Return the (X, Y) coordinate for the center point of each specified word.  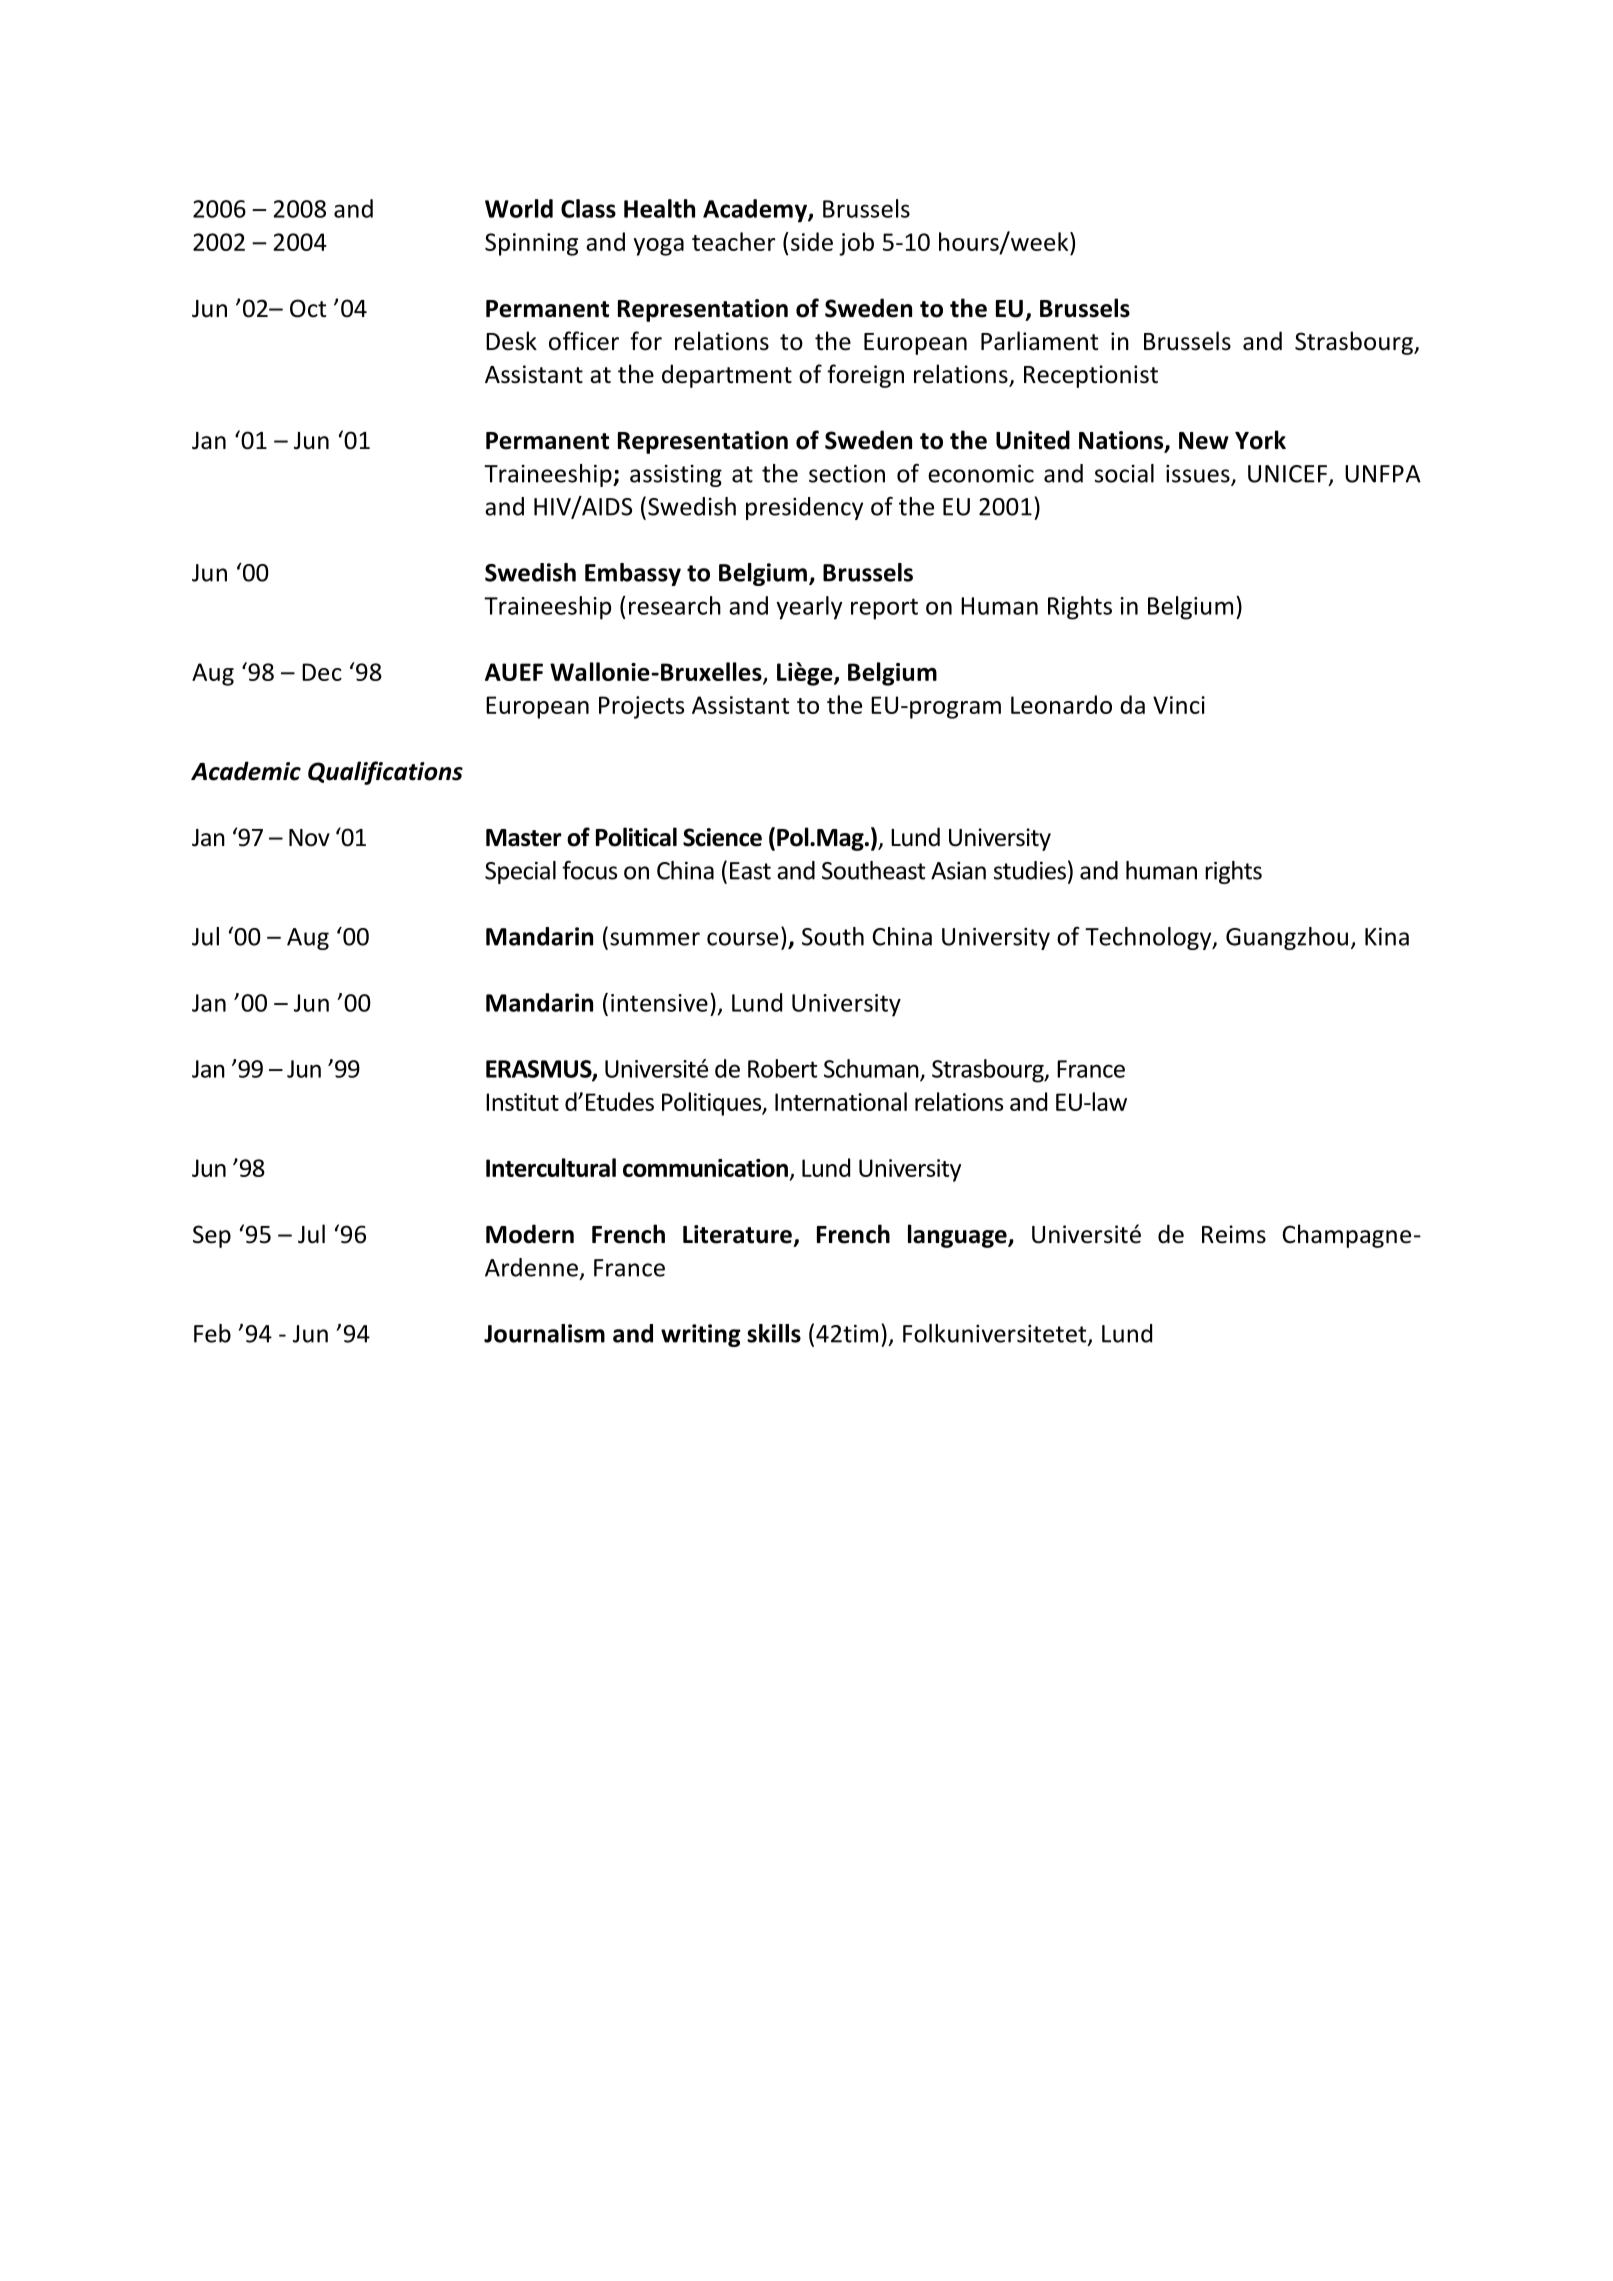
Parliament (1039, 341)
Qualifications (385, 773)
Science (722, 837)
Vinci (1179, 705)
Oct (308, 308)
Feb (212, 1333)
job (856, 244)
